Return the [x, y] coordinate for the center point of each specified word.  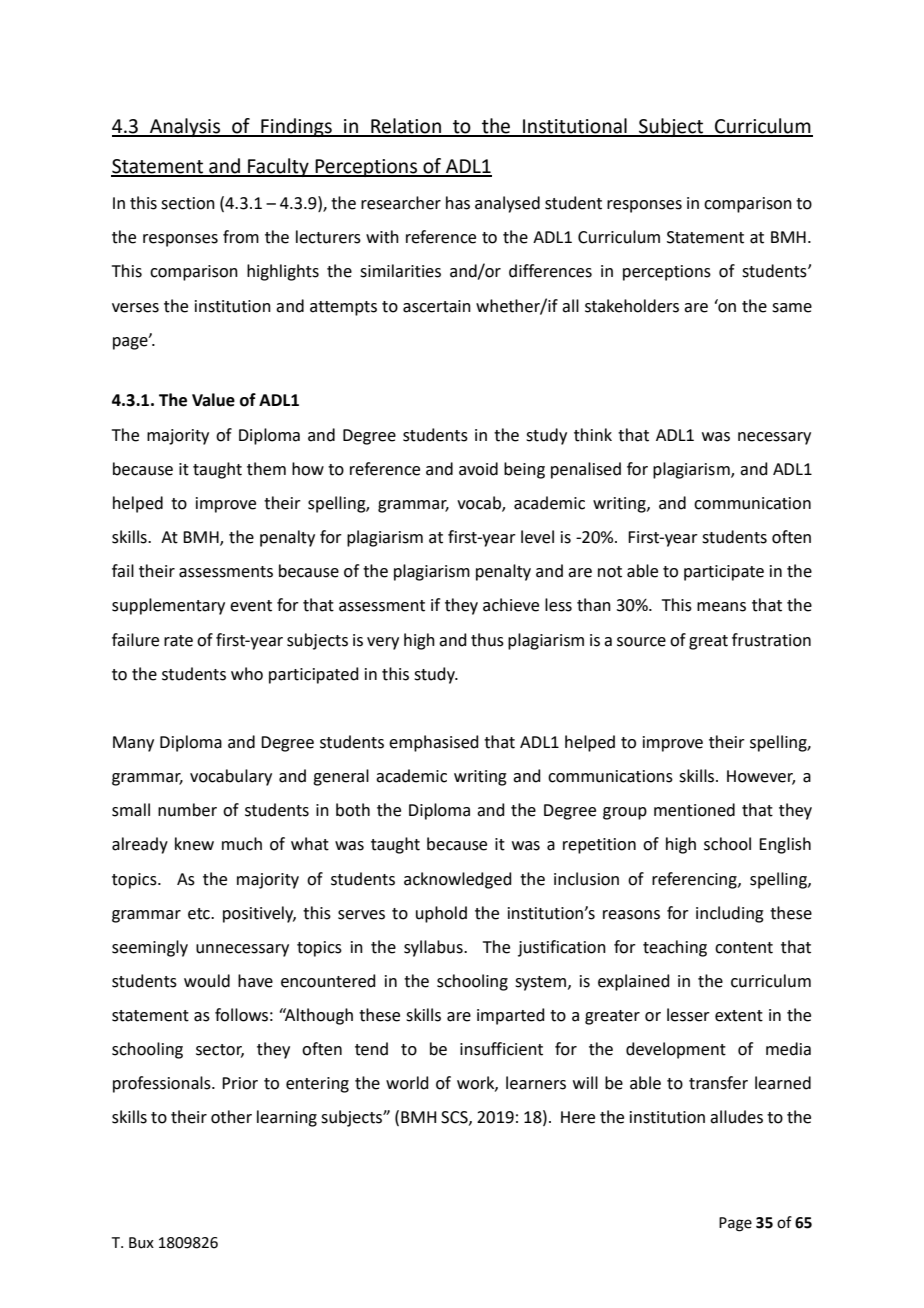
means [721, 607]
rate [178, 641]
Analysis [185, 127]
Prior [240, 1083]
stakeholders [632, 306]
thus [487, 640]
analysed [507, 204]
